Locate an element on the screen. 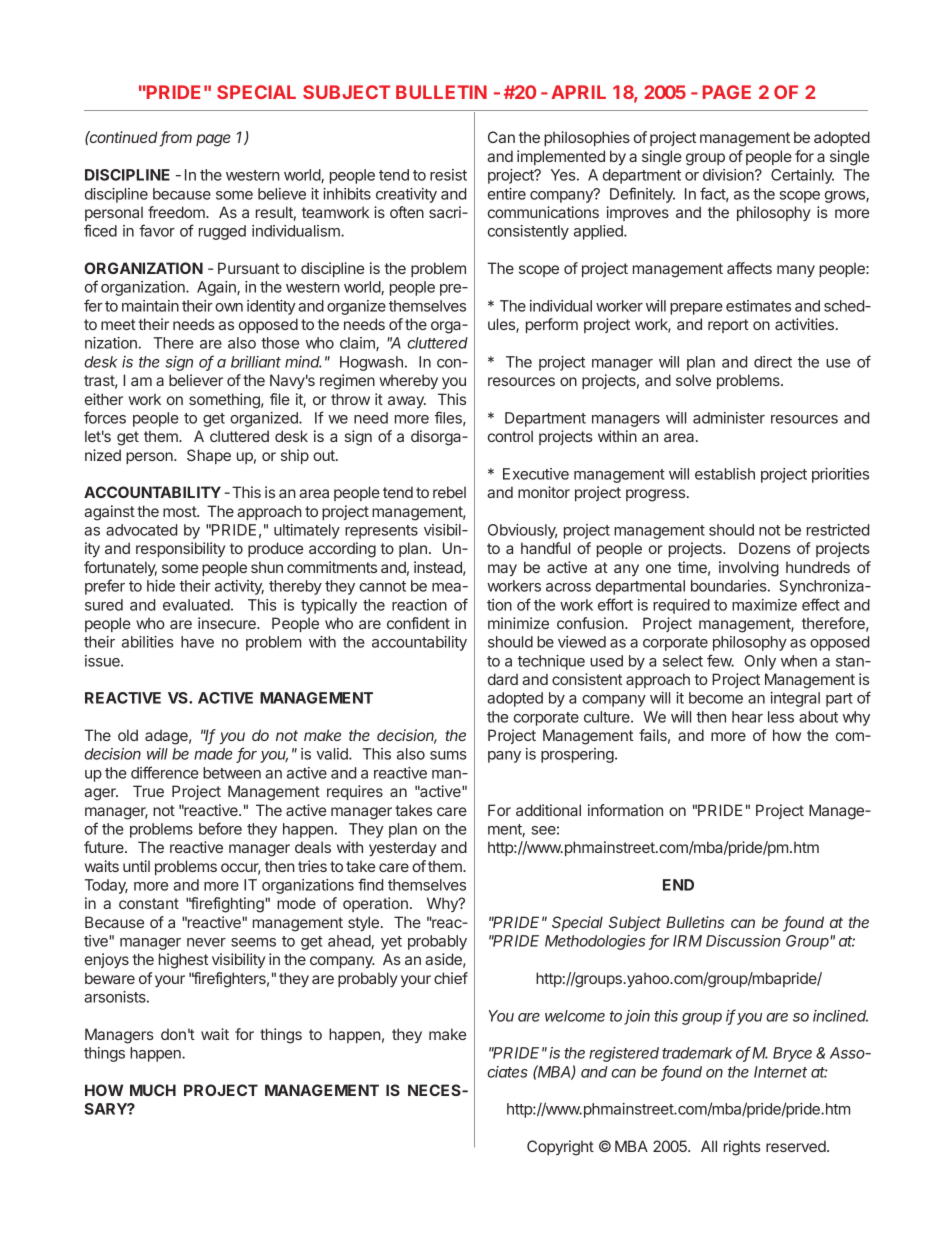 The width and height of the screenshot is (952, 1233). whereby is located at coordinates (408, 381).
